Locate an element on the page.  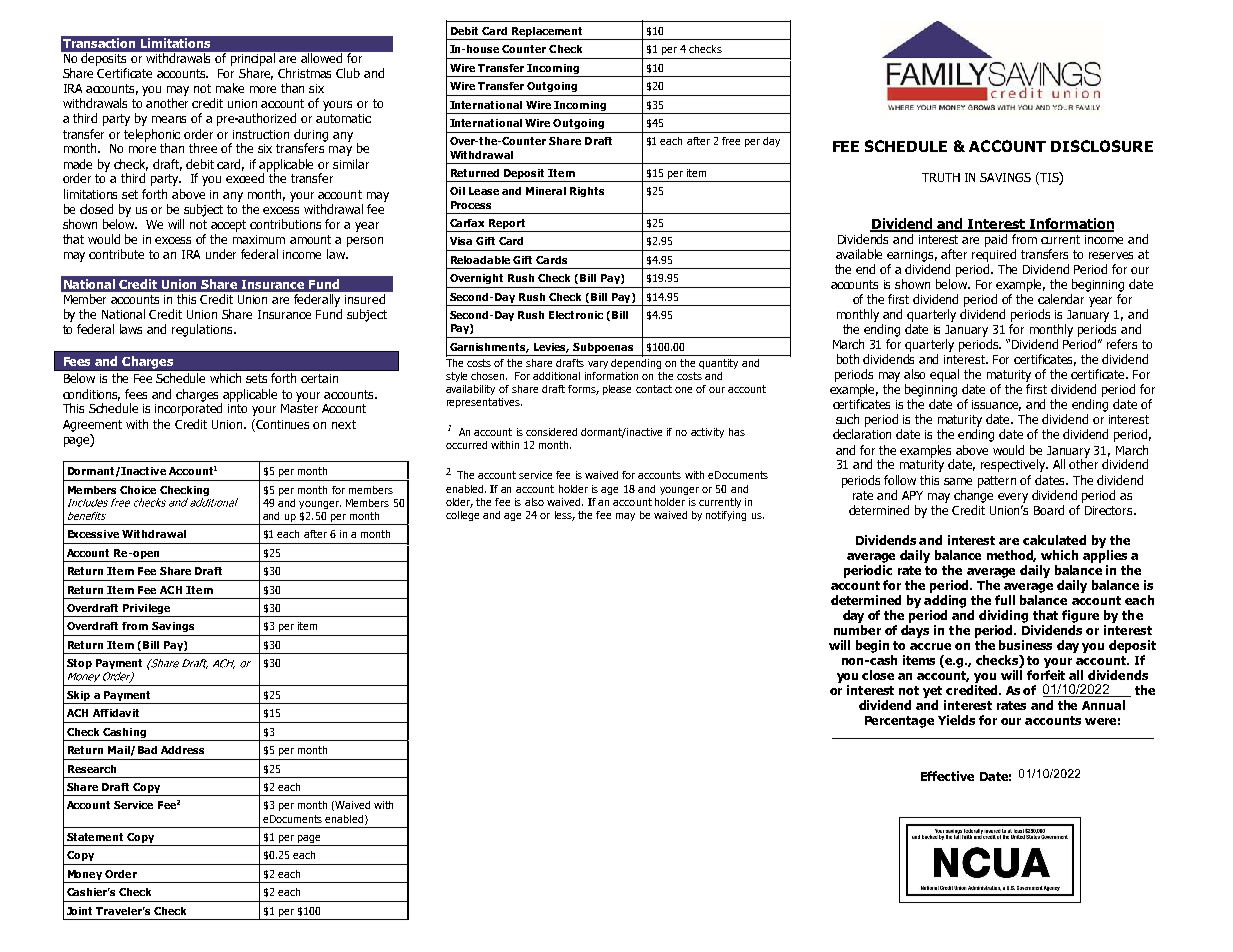
equal is located at coordinates (944, 375).
